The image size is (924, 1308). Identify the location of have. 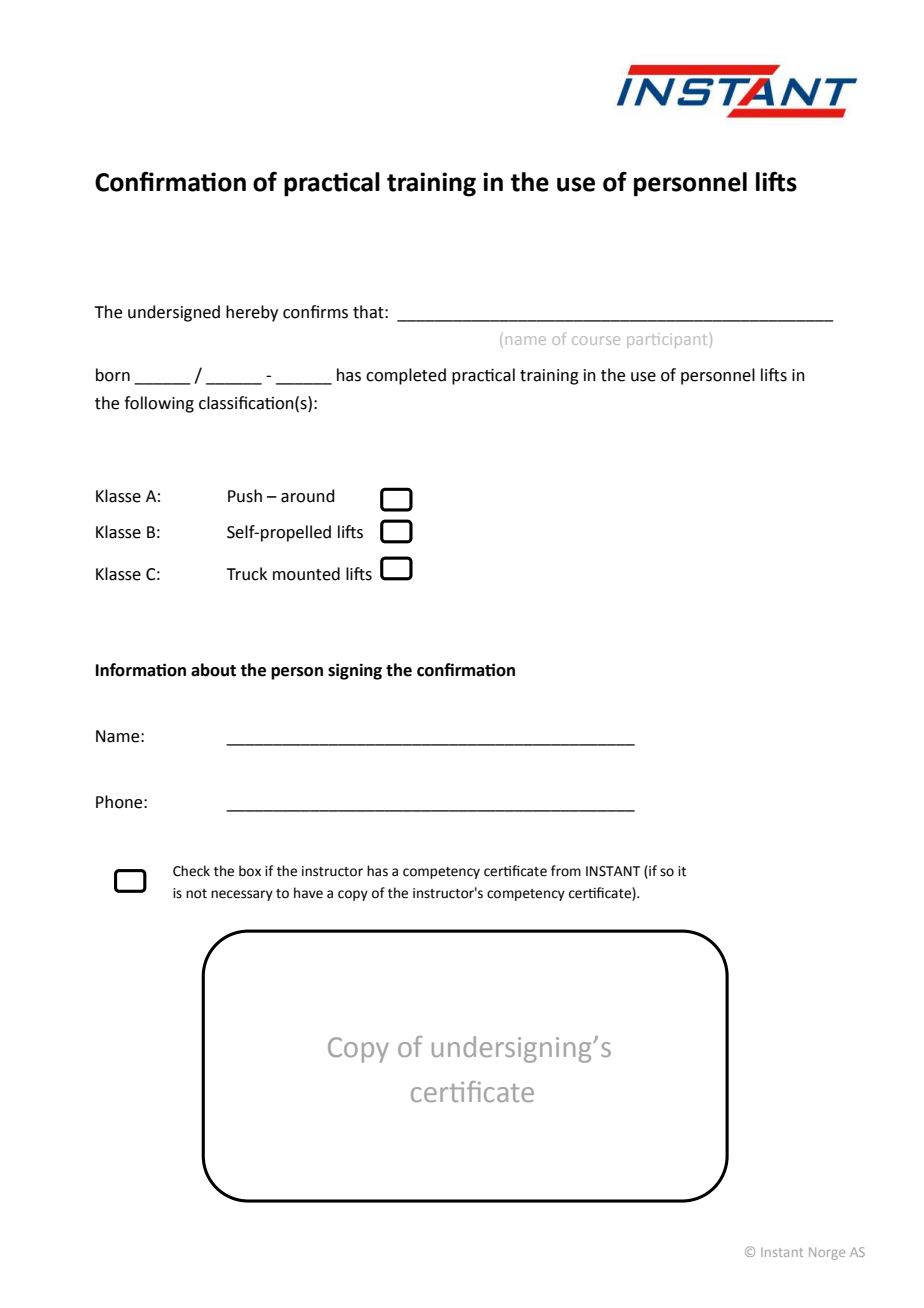
(308, 893).
